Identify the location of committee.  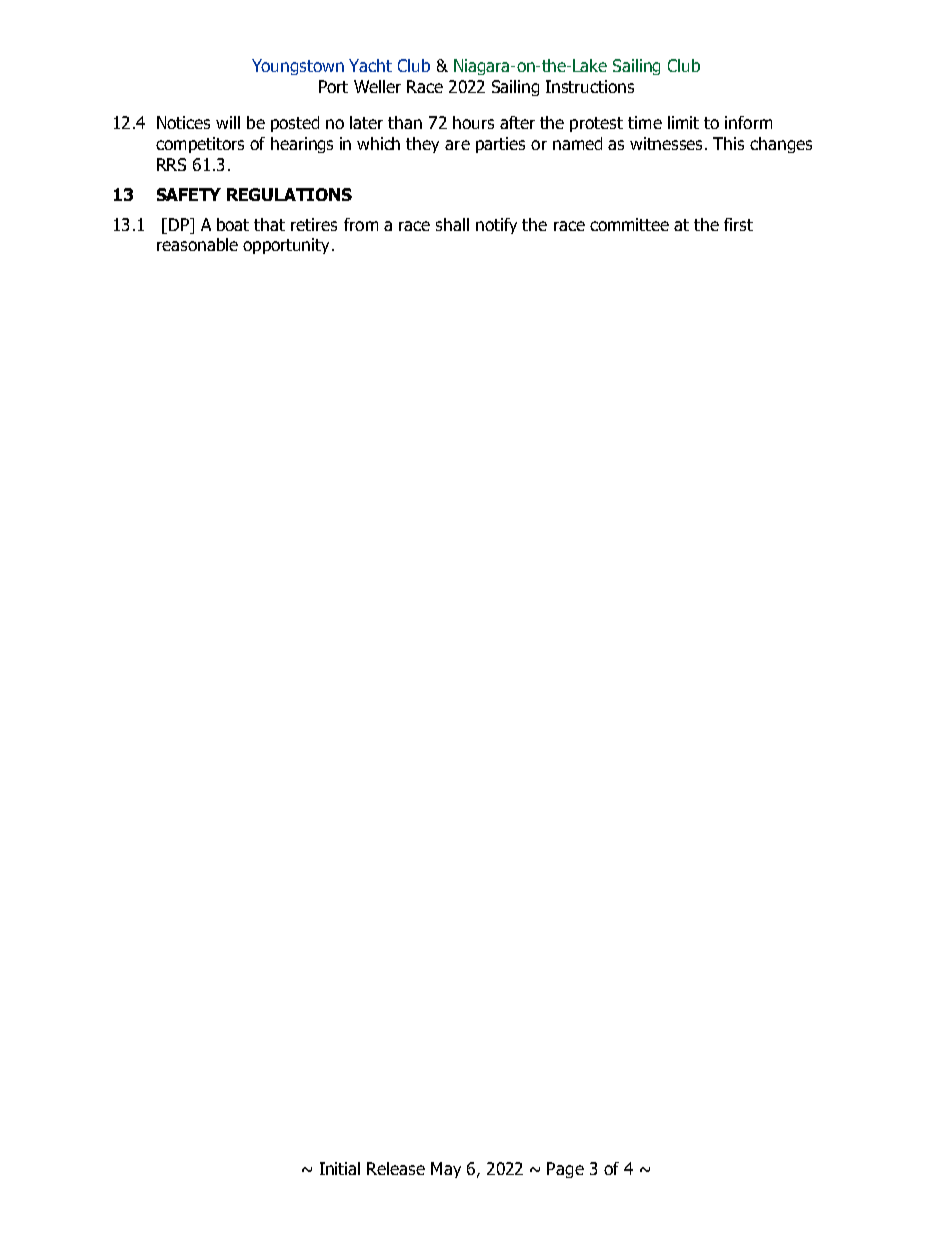
(629, 224).
